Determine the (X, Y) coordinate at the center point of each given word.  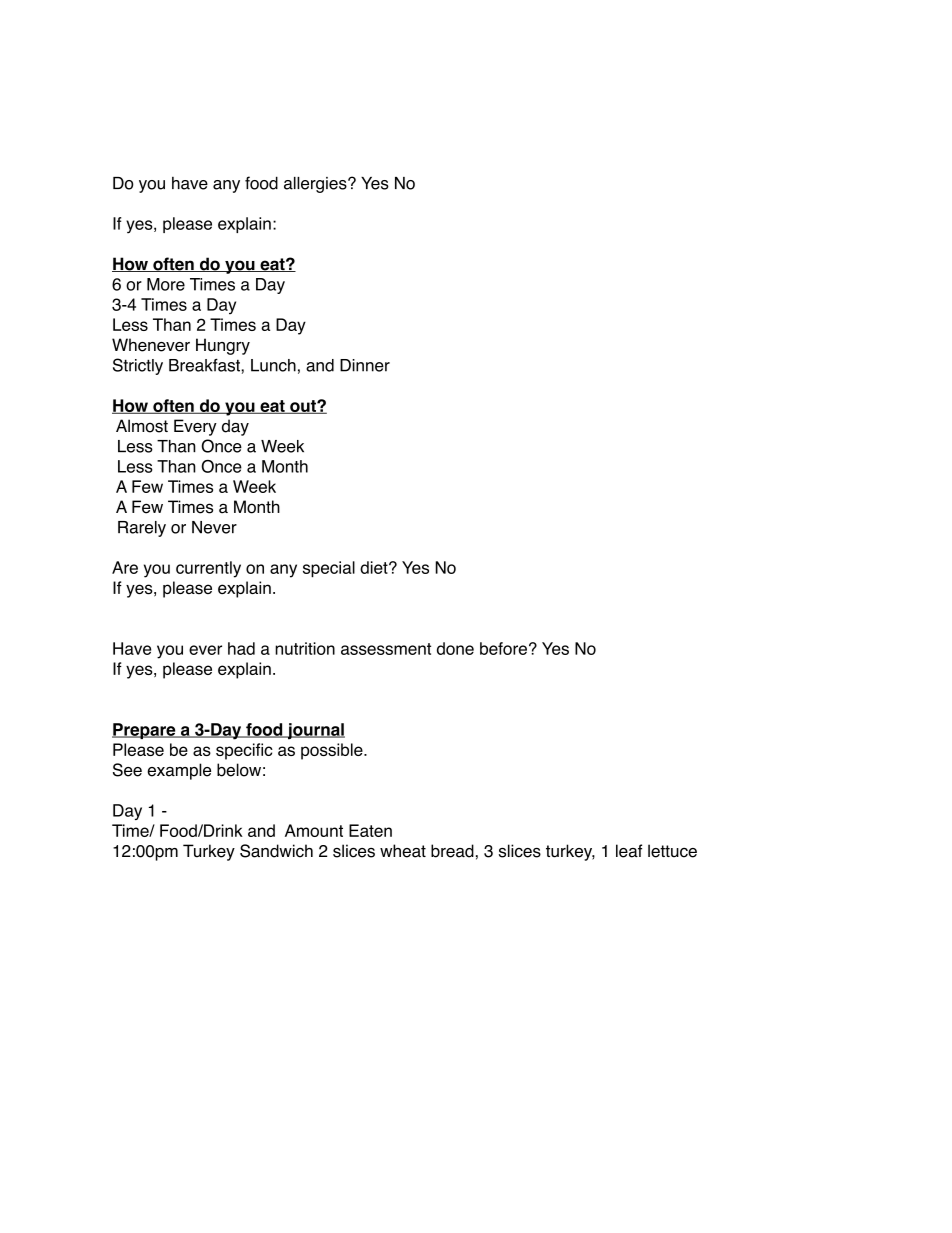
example (179, 771)
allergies (316, 185)
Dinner (365, 365)
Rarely (142, 529)
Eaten (370, 830)
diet (375, 567)
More (166, 284)
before (503, 648)
